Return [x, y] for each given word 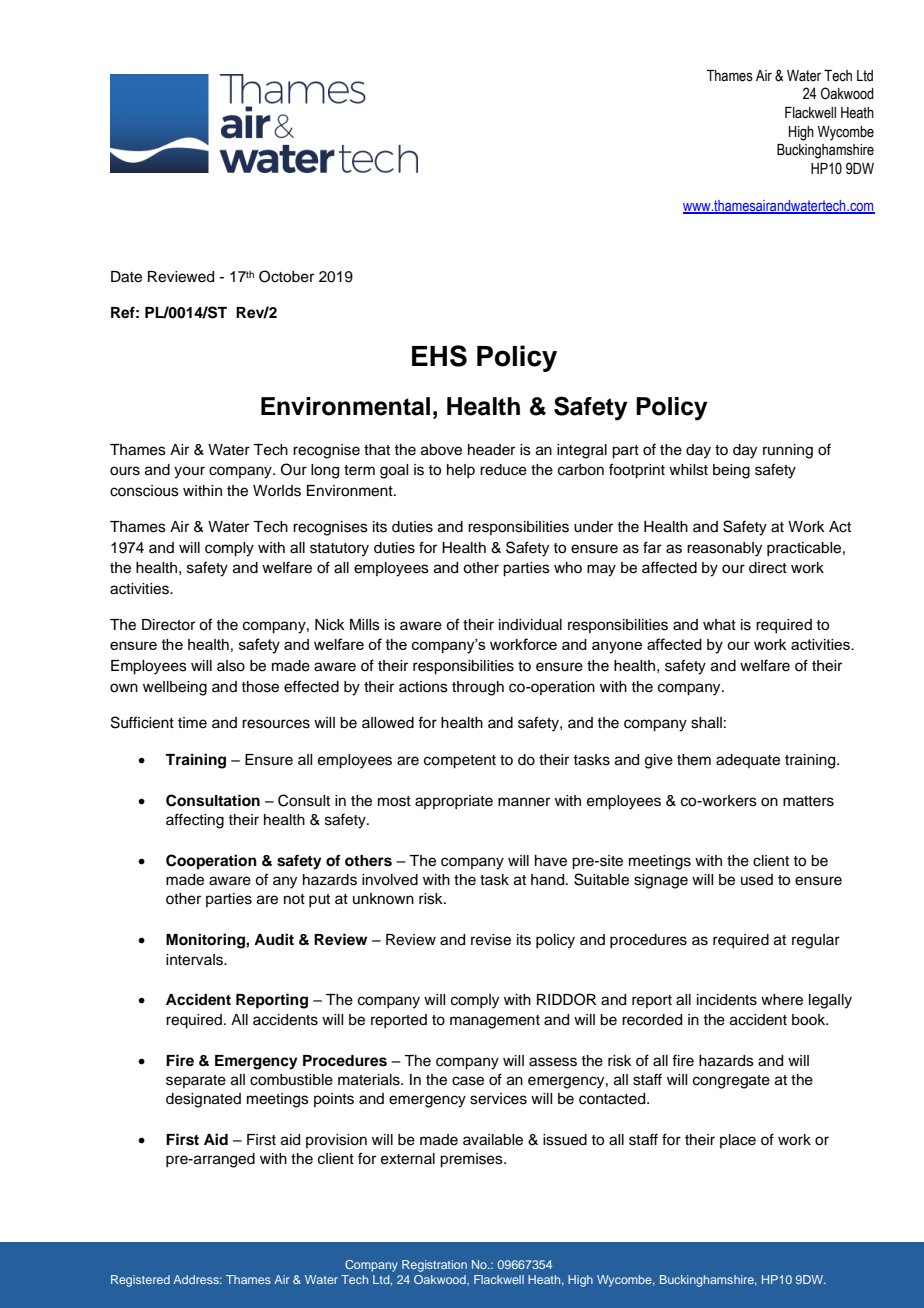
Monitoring [206, 941]
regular [816, 941]
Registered [140, 1281]
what [719, 624]
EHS [439, 356]
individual [530, 625]
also [231, 666]
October [286, 276]
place [738, 1141]
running [788, 451]
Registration [434, 1266]
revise [491, 940]
